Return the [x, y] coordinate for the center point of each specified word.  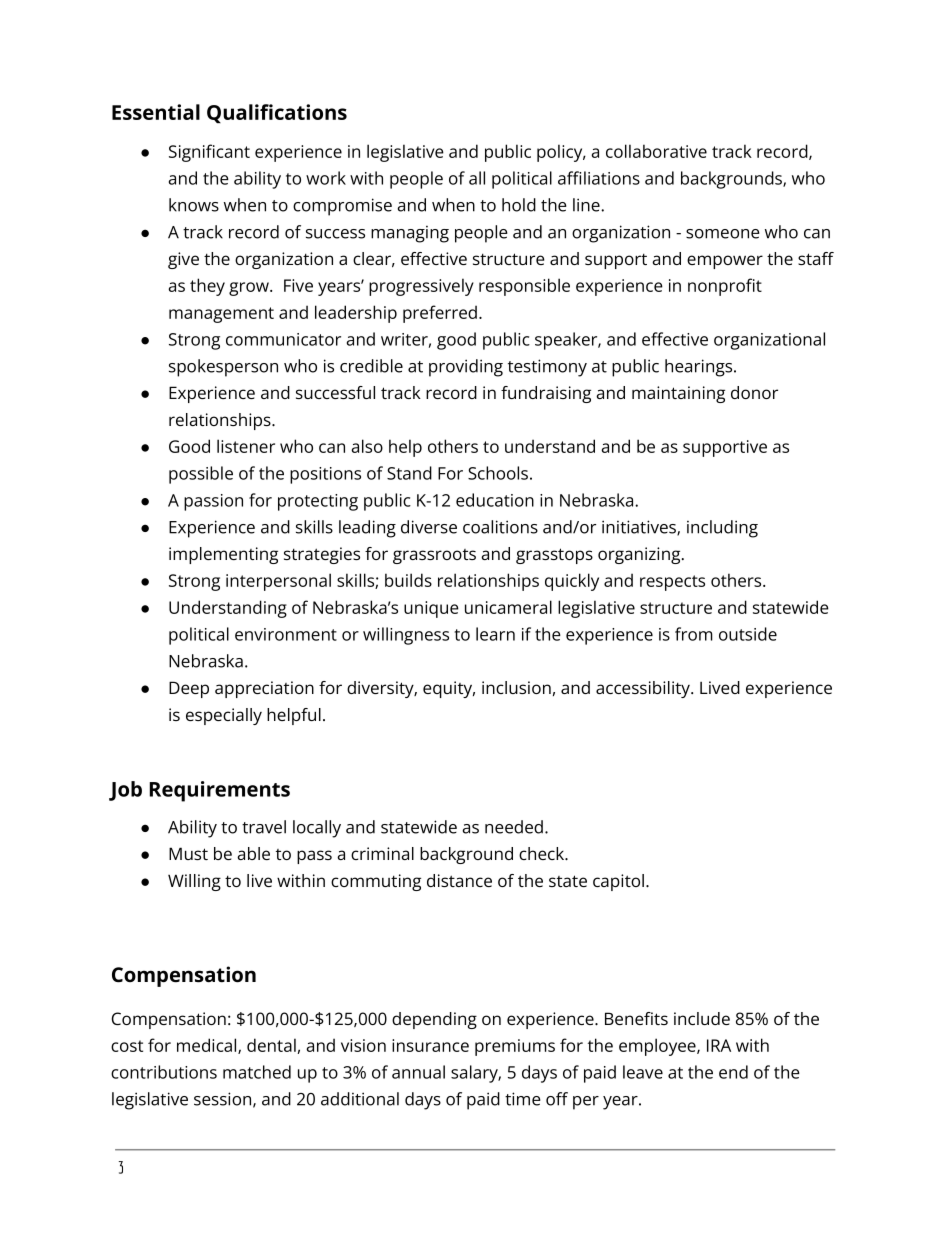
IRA [719, 1045]
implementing [223, 555]
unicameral [508, 607]
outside [748, 634]
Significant [209, 153]
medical [208, 1046]
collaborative [656, 151]
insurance [430, 1045]
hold [519, 205]
